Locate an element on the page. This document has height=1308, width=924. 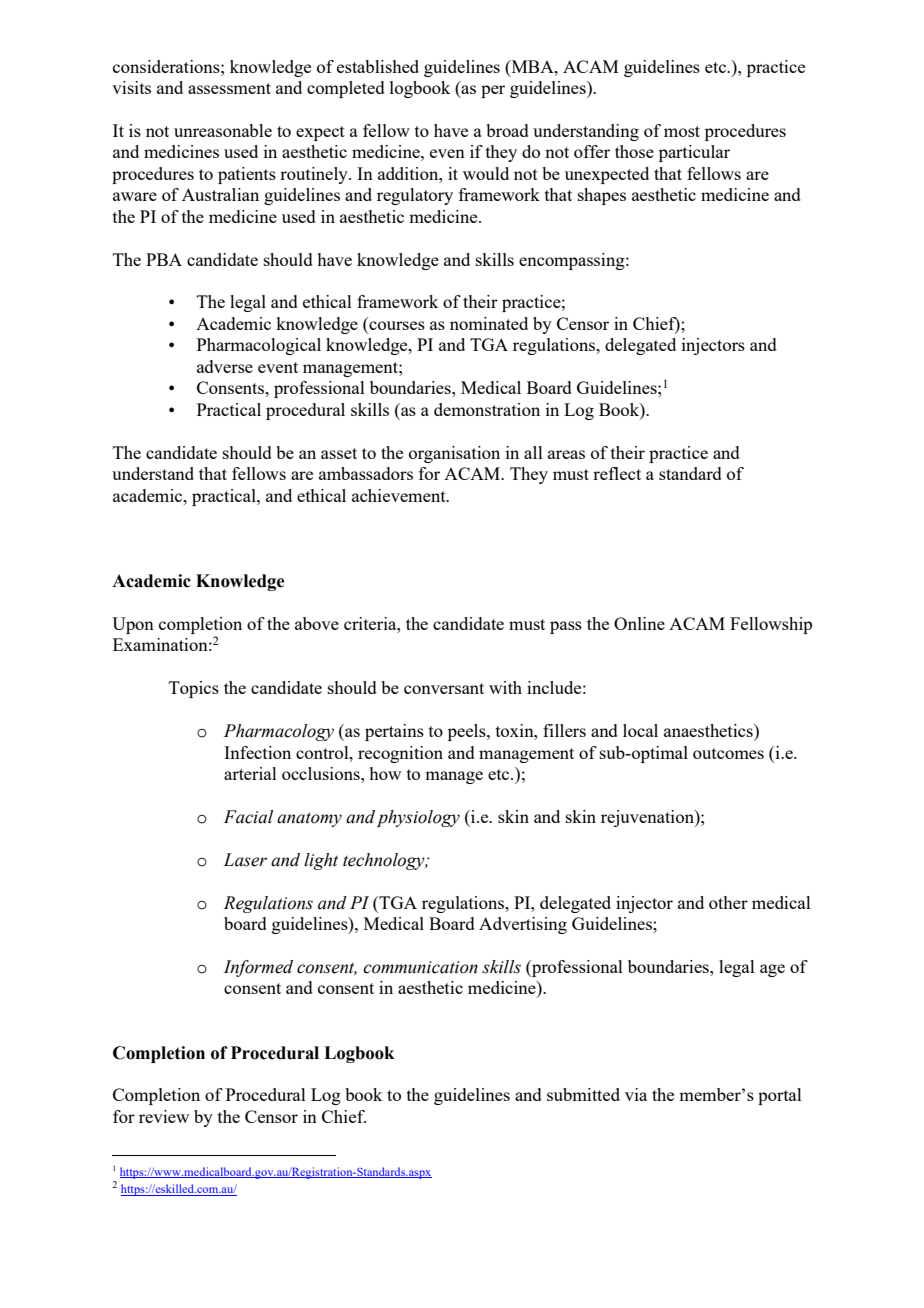
review is located at coordinates (164, 1116).
